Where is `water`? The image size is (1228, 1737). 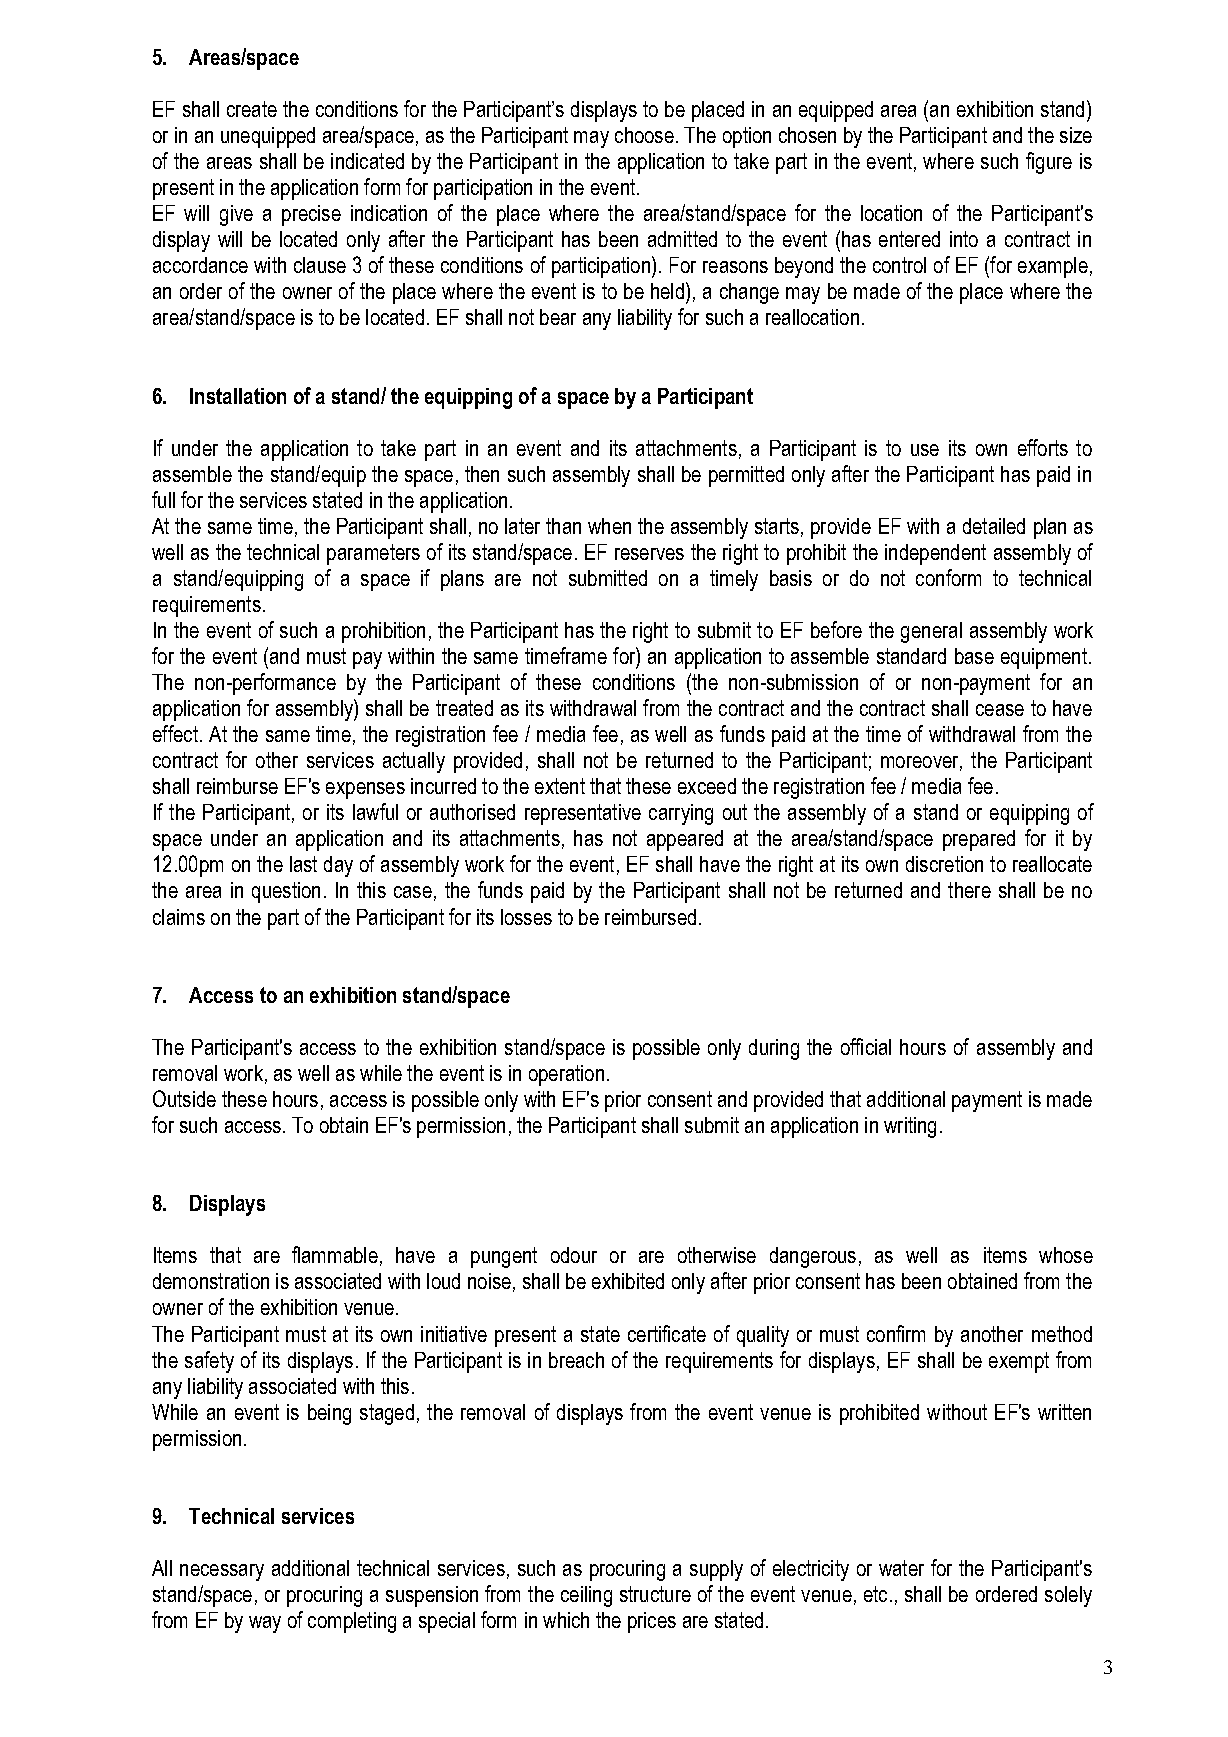 water is located at coordinates (901, 1568).
